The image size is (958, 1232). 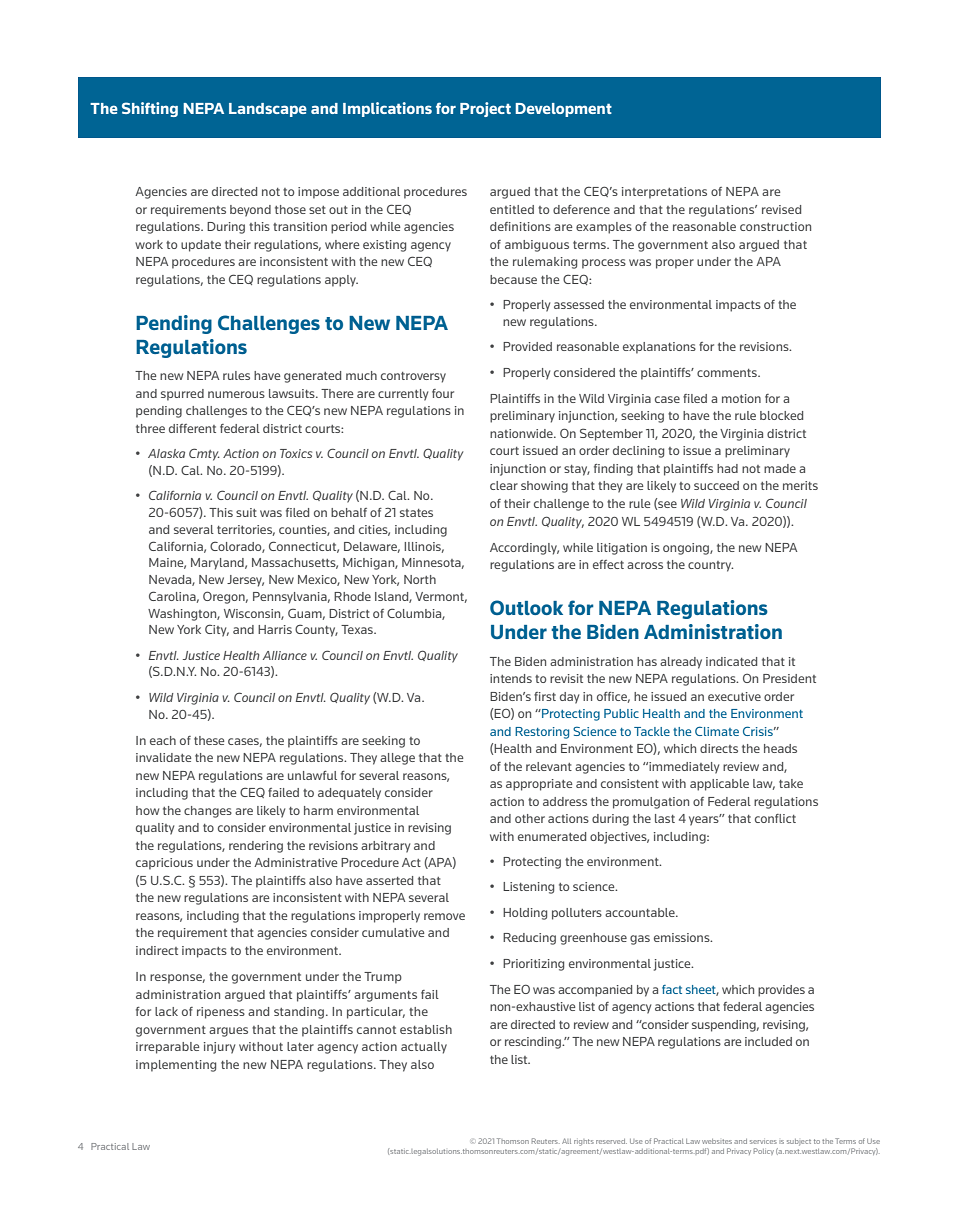 What do you see at coordinates (731, 661) in the screenshot?
I see `indicated` at bounding box center [731, 661].
